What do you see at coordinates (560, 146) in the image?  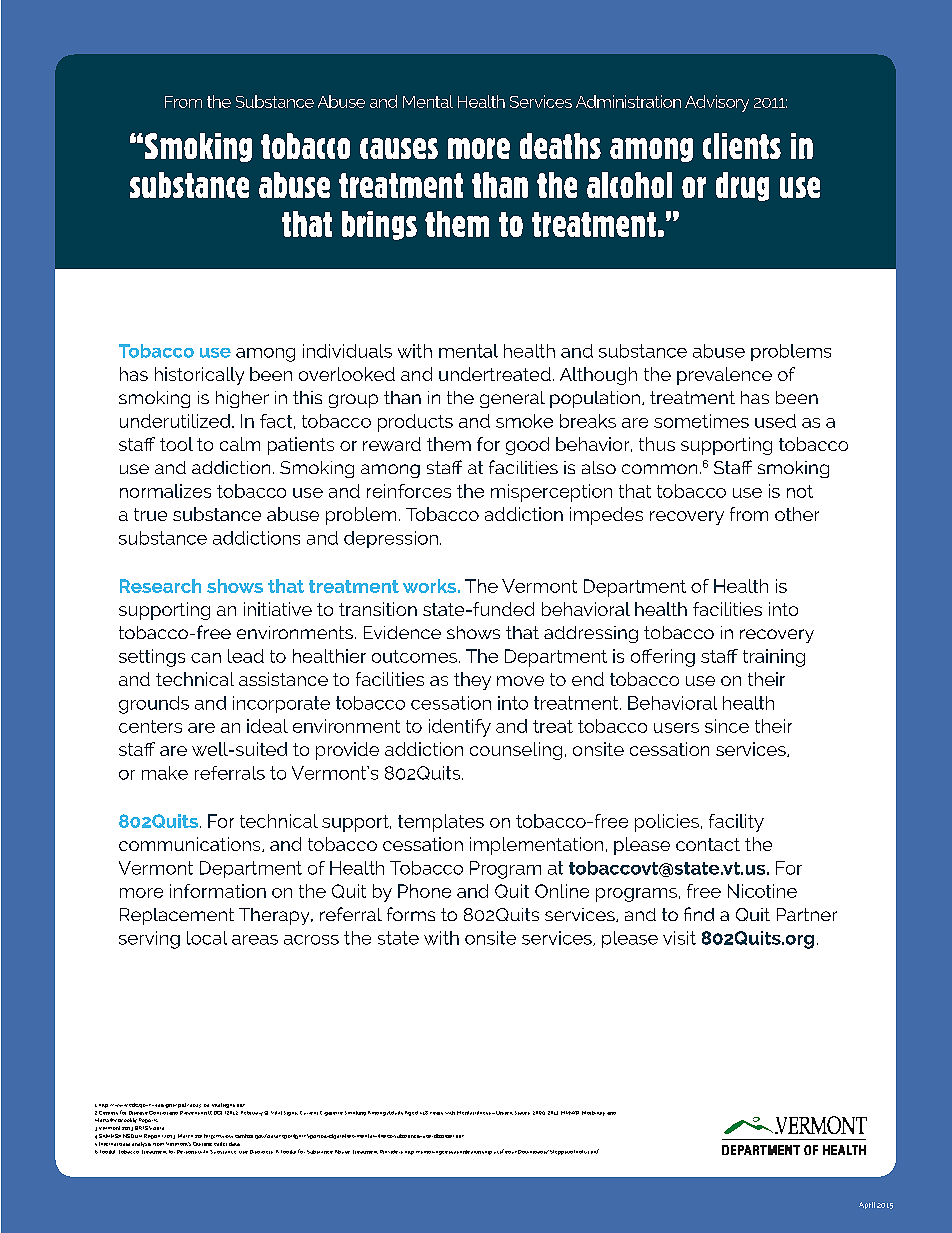 I see `deaths` at bounding box center [560, 146].
